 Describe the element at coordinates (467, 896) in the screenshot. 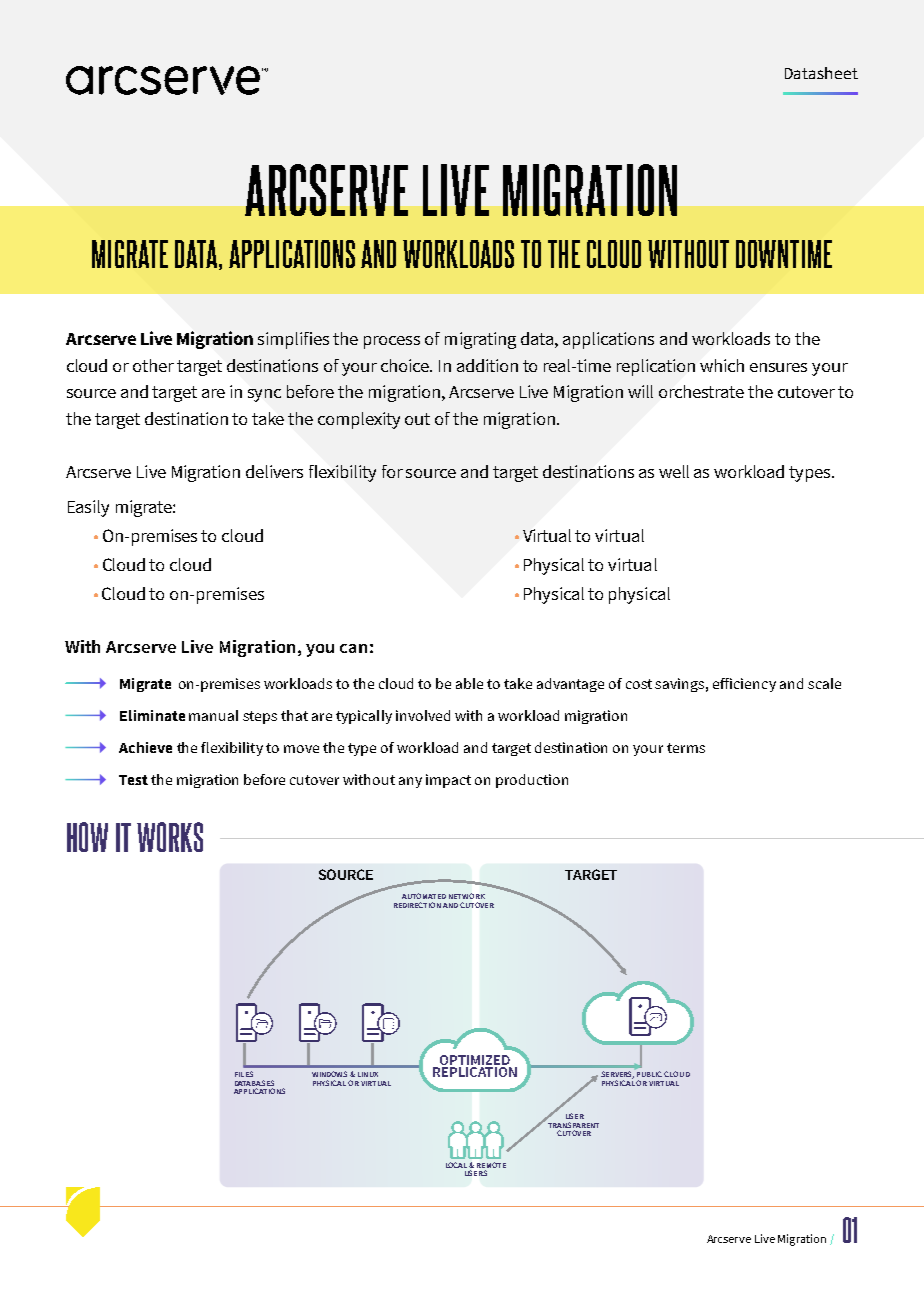

I see `NETWORK` at that location.
